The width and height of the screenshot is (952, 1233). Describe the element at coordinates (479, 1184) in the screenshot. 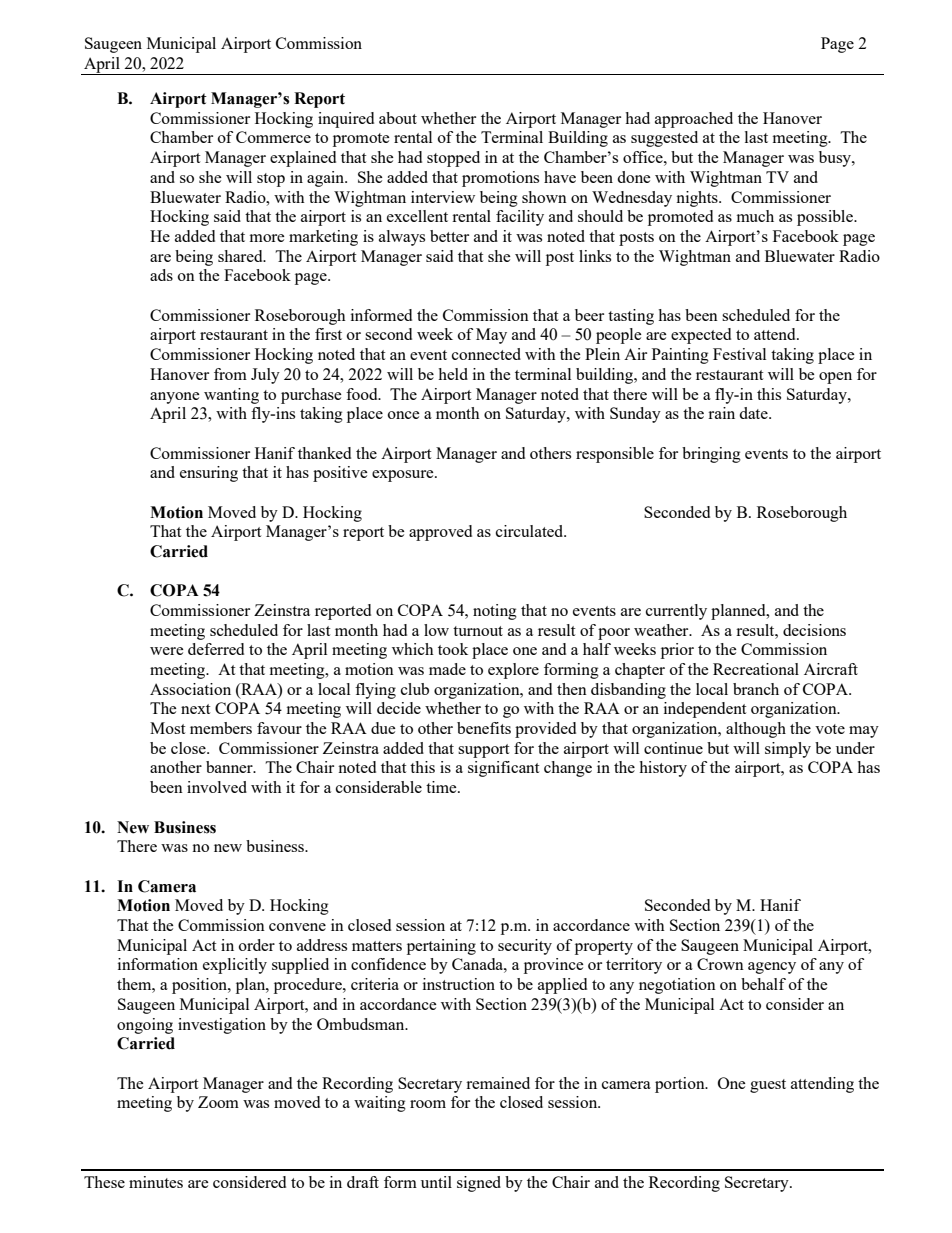

I see `signed` at that location.
